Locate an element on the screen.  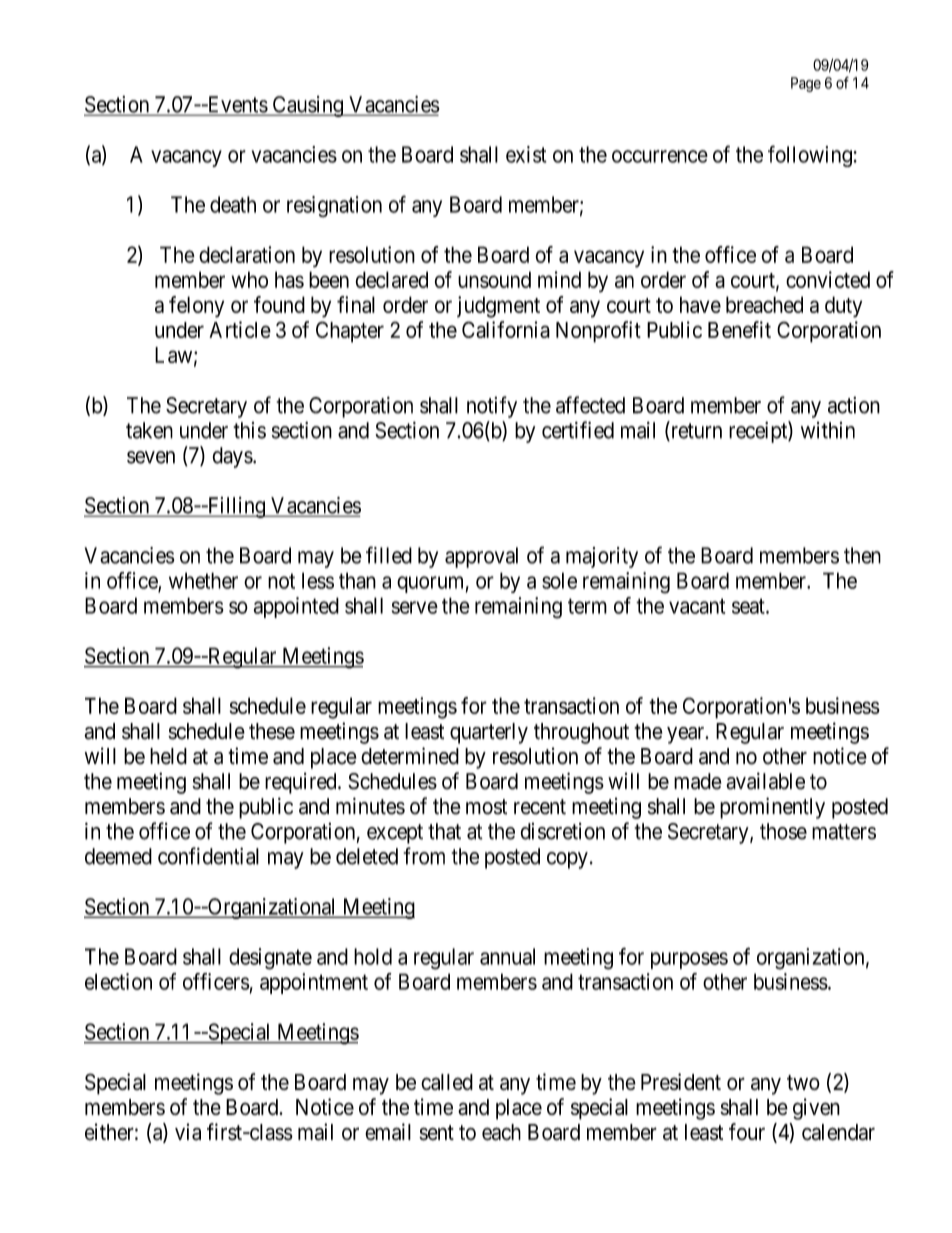
that is located at coordinates (444, 831).
